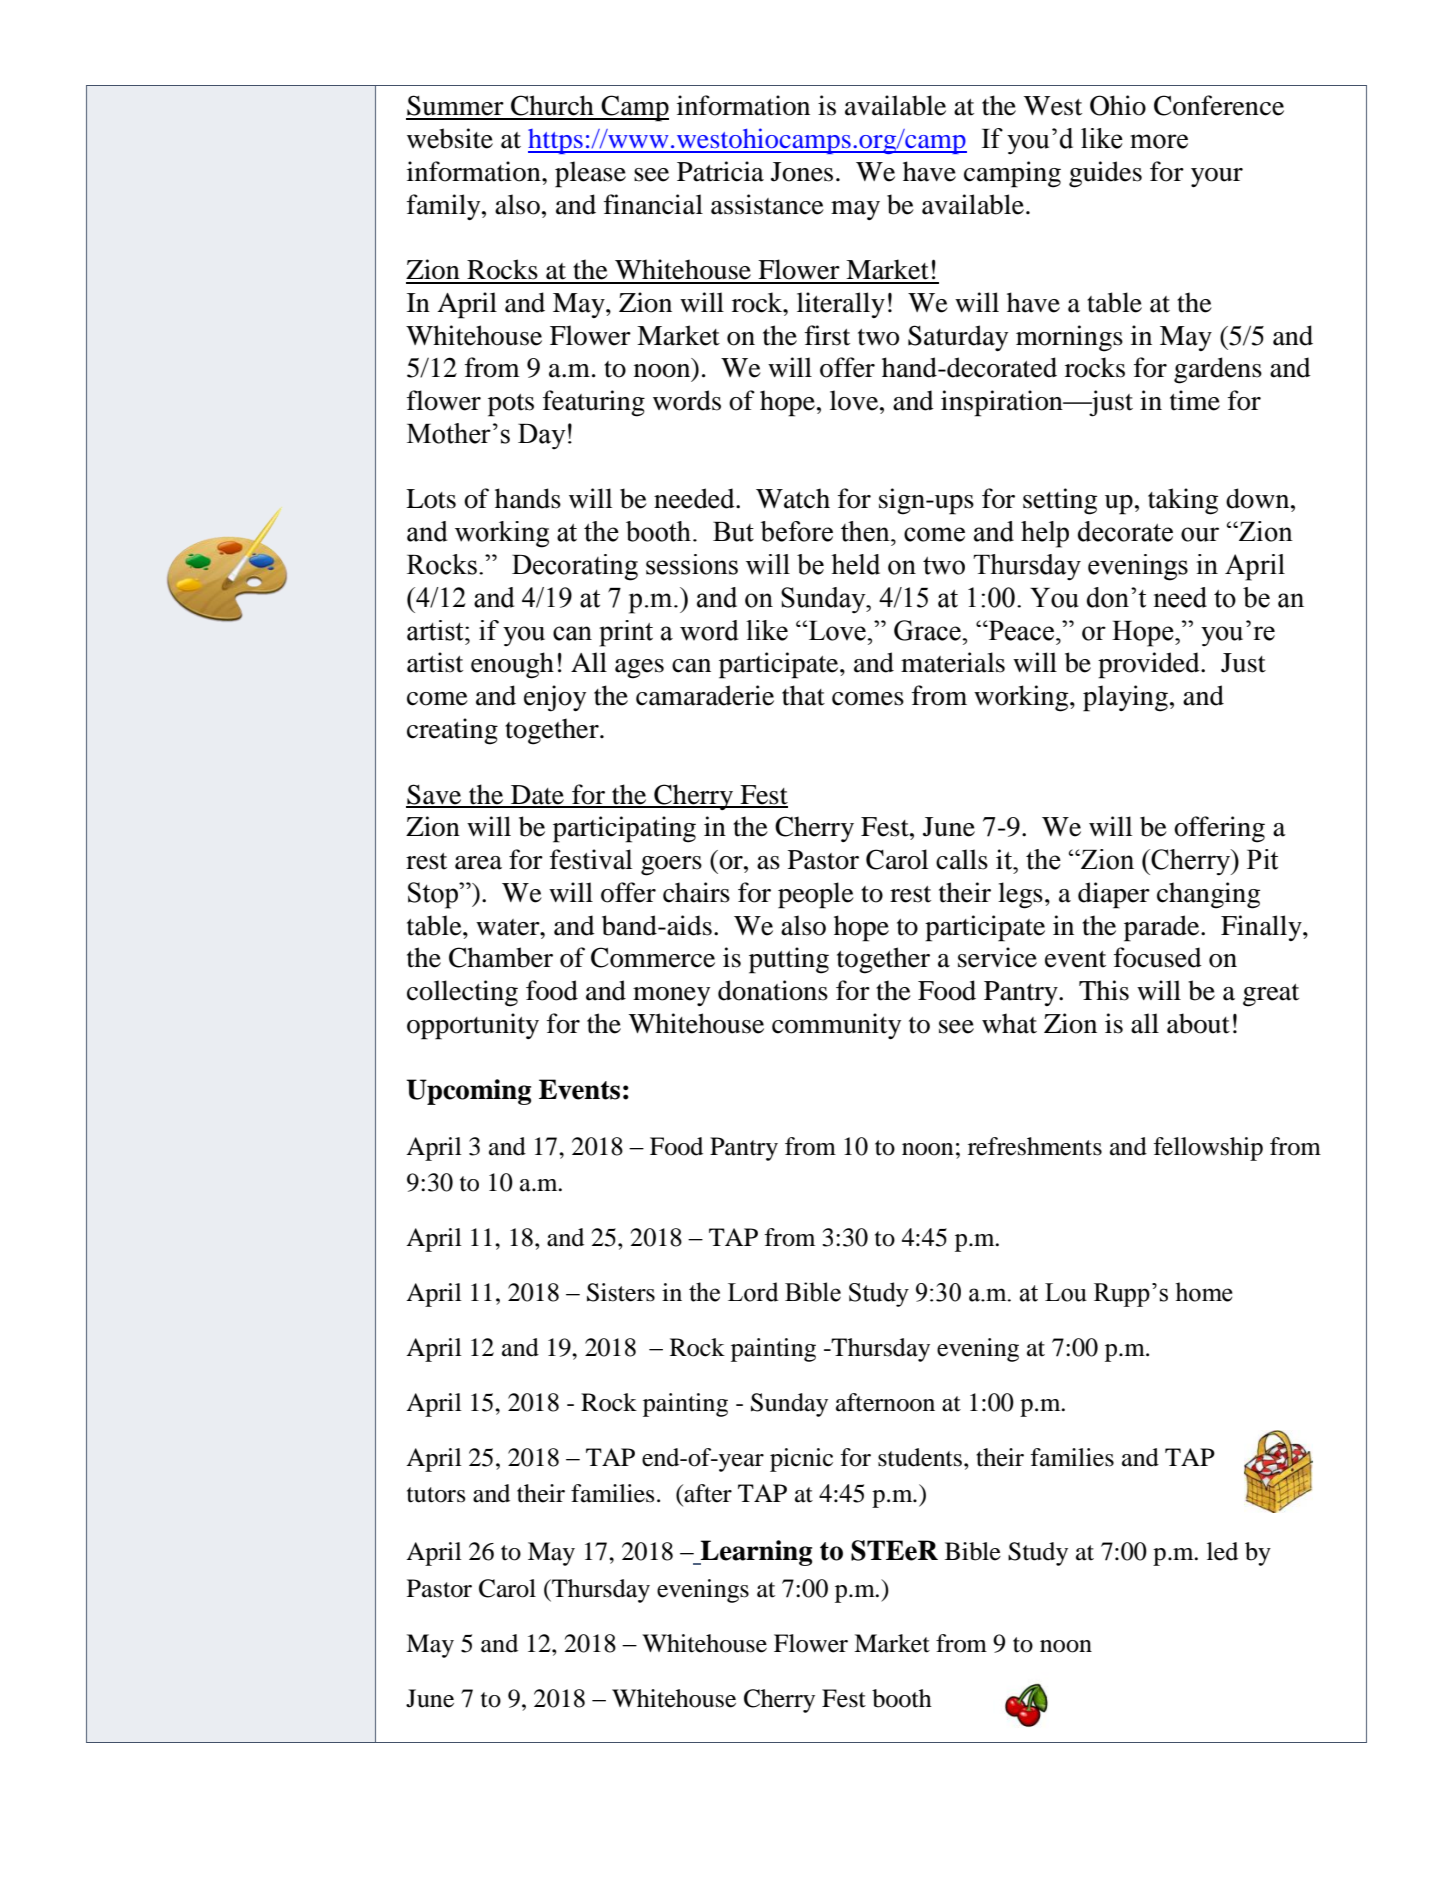 This screenshot has width=1453, height=1881. I want to click on Jones, so click(802, 172).
